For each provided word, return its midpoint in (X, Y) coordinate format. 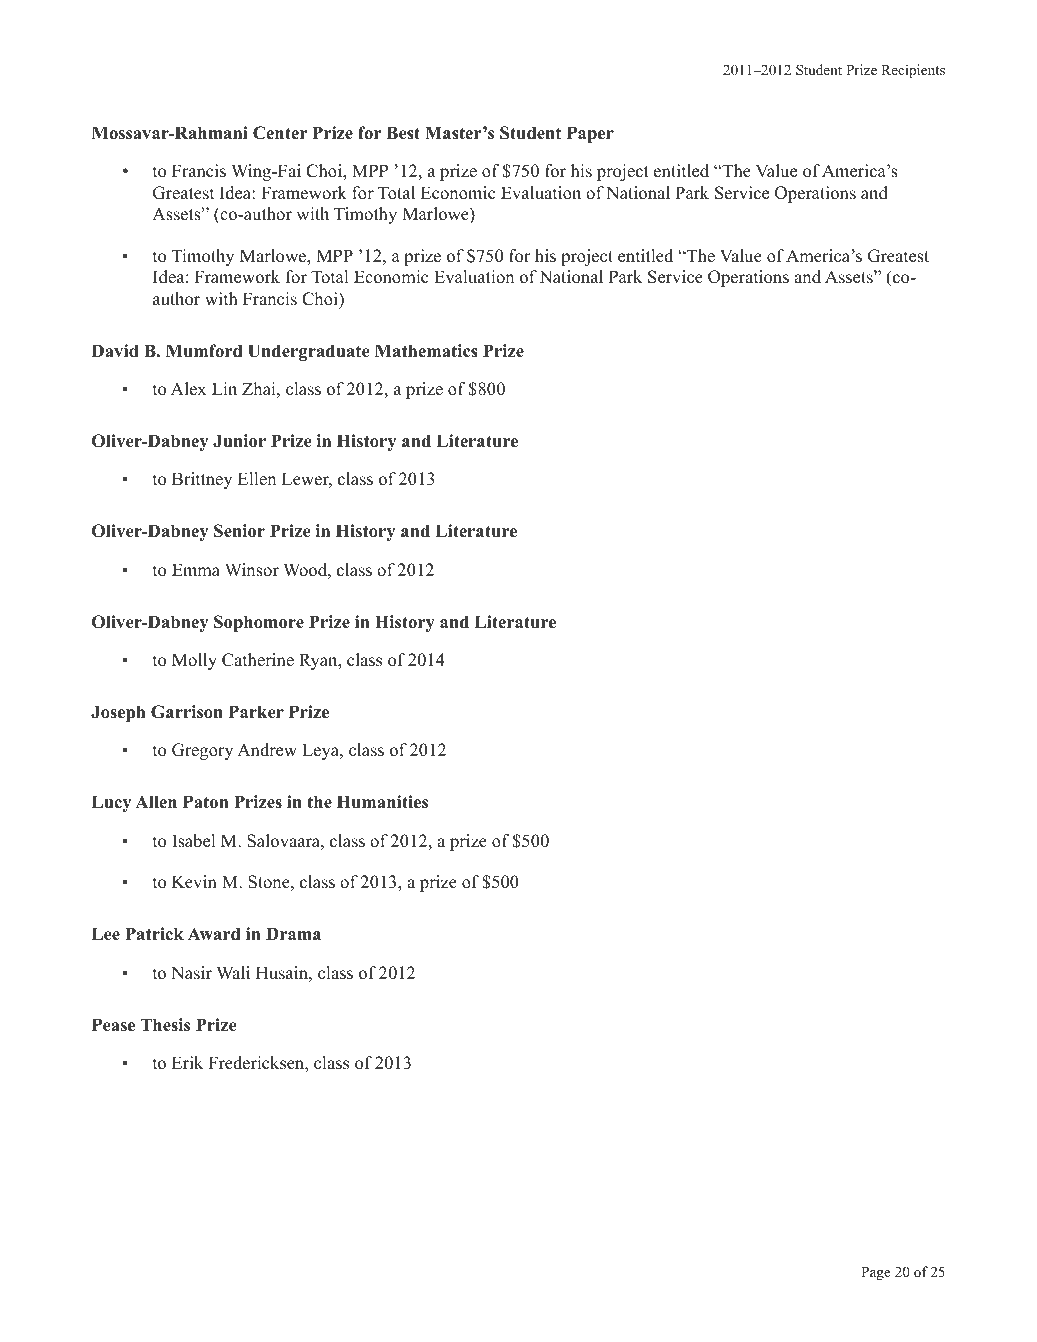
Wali (233, 972)
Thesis (165, 1025)
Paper (590, 134)
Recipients (913, 71)
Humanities (382, 802)
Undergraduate (309, 352)
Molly (194, 661)
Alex (188, 389)
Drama (293, 933)
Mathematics (426, 351)
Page (876, 1274)
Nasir (191, 973)
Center (280, 133)
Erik (187, 1062)
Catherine (258, 660)
